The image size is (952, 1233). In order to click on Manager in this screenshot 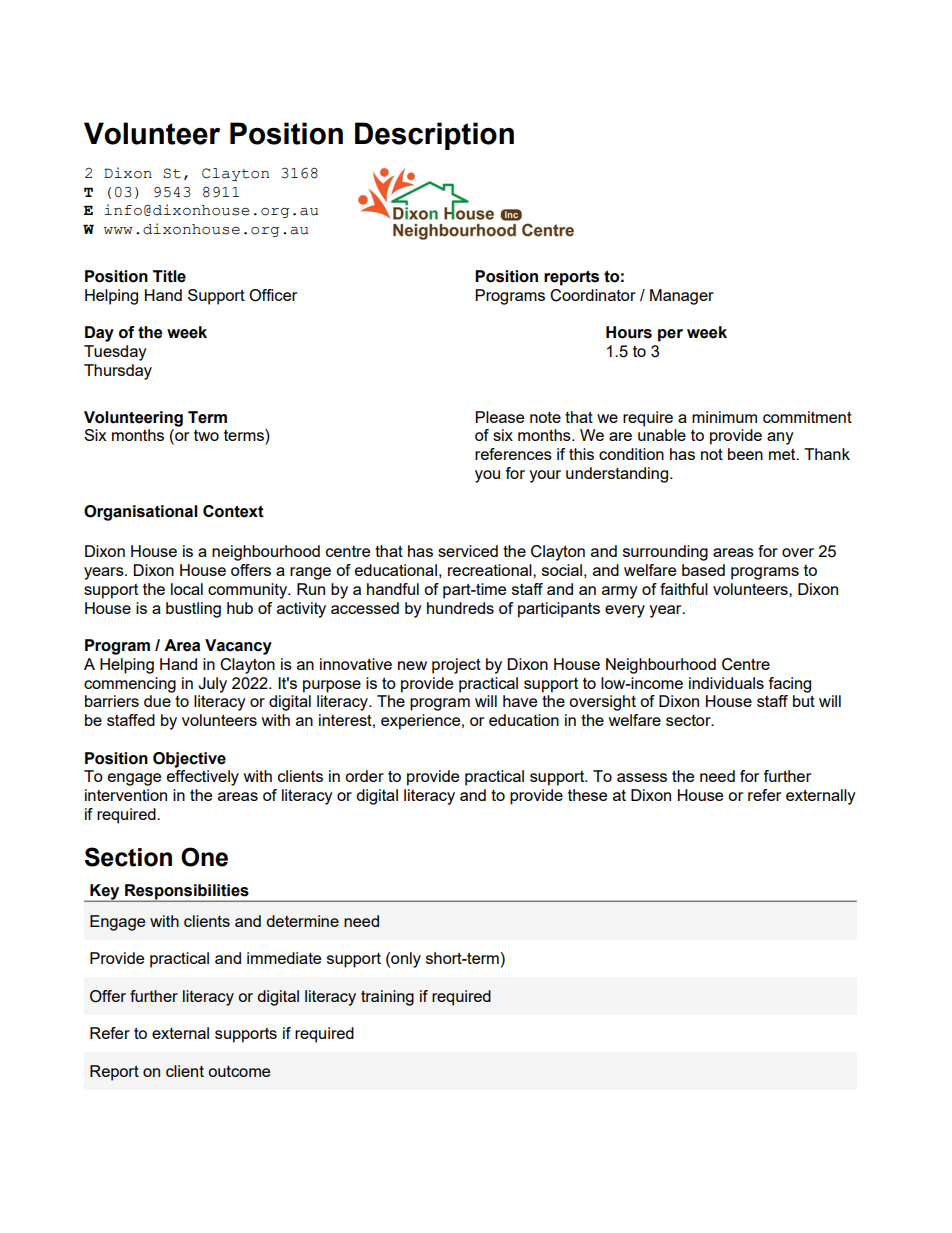, I will do `click(682, 297)`.
